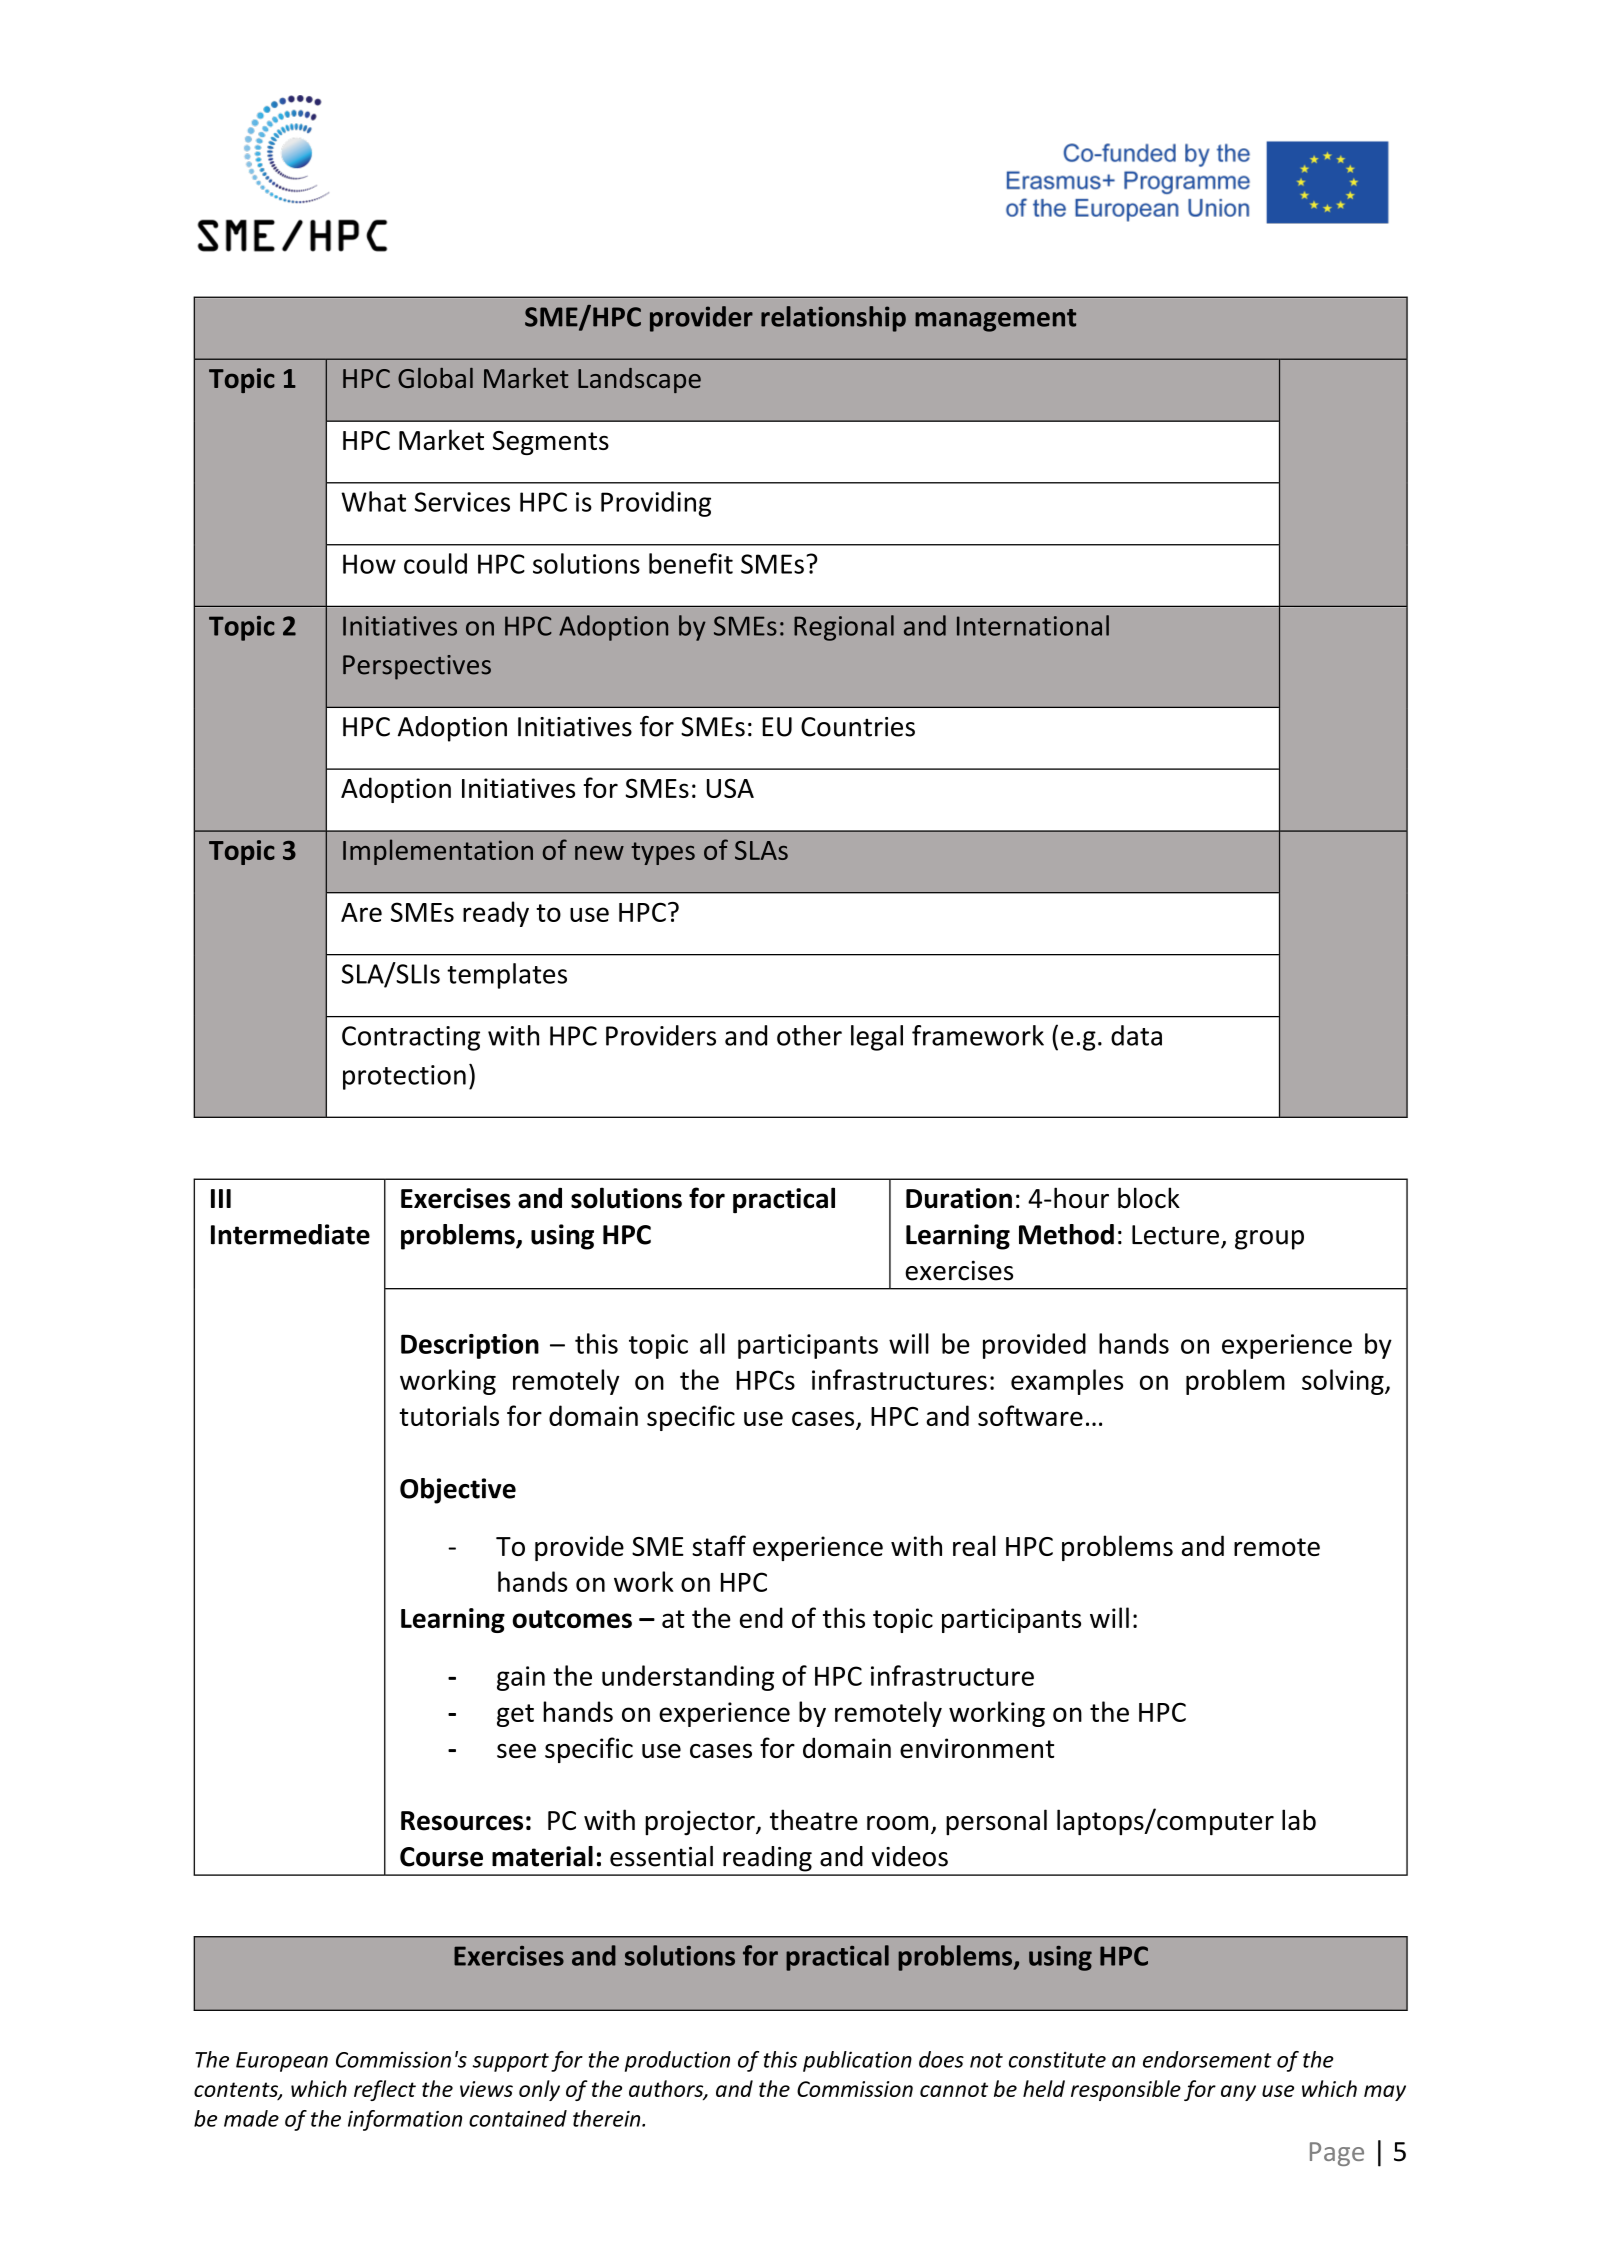  I want to click on USA, so click(730, 788).
